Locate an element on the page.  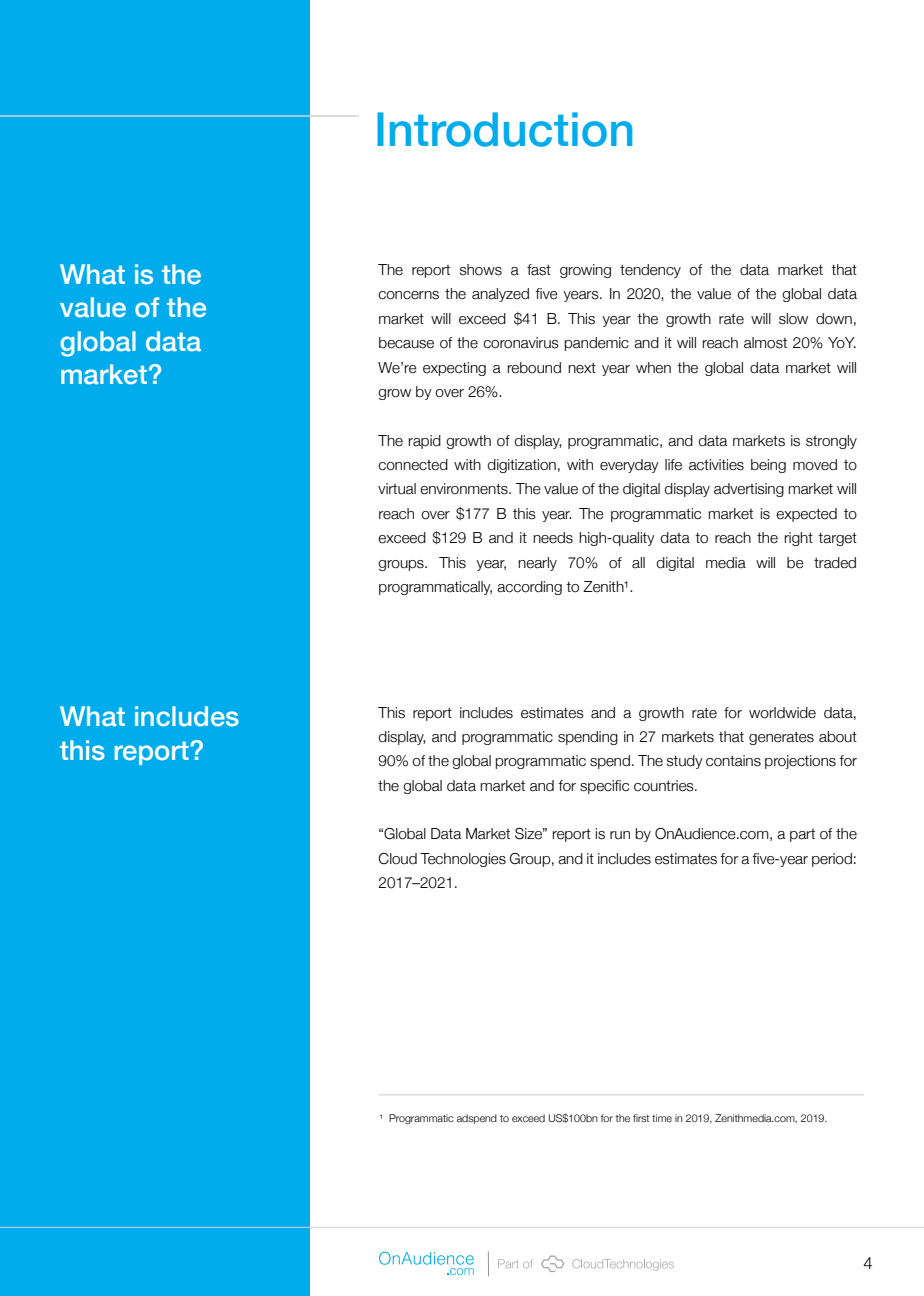
run is located at coordinates (620, 835).
